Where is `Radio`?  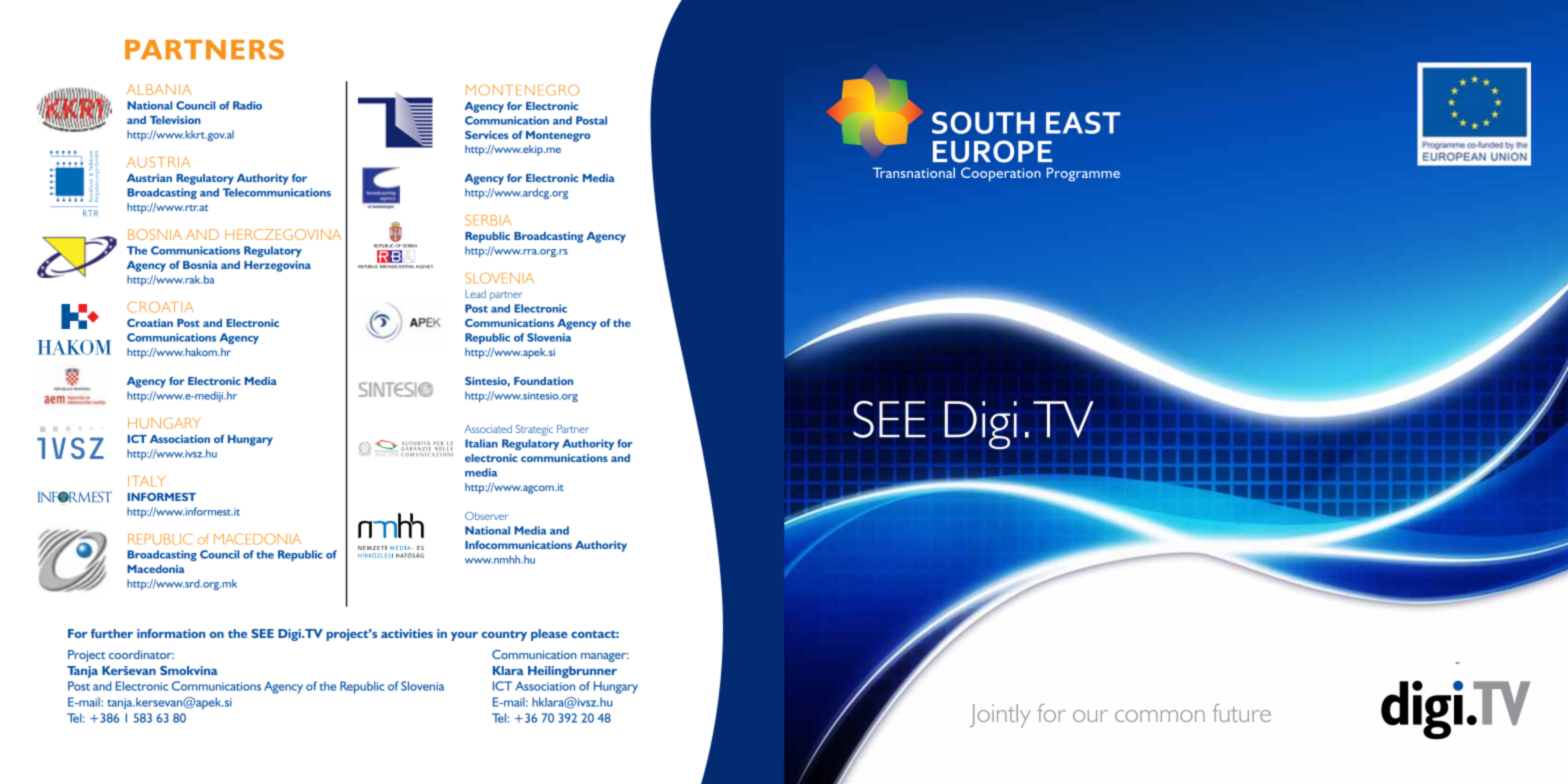 Radio is located at coordinates (247, 105).
